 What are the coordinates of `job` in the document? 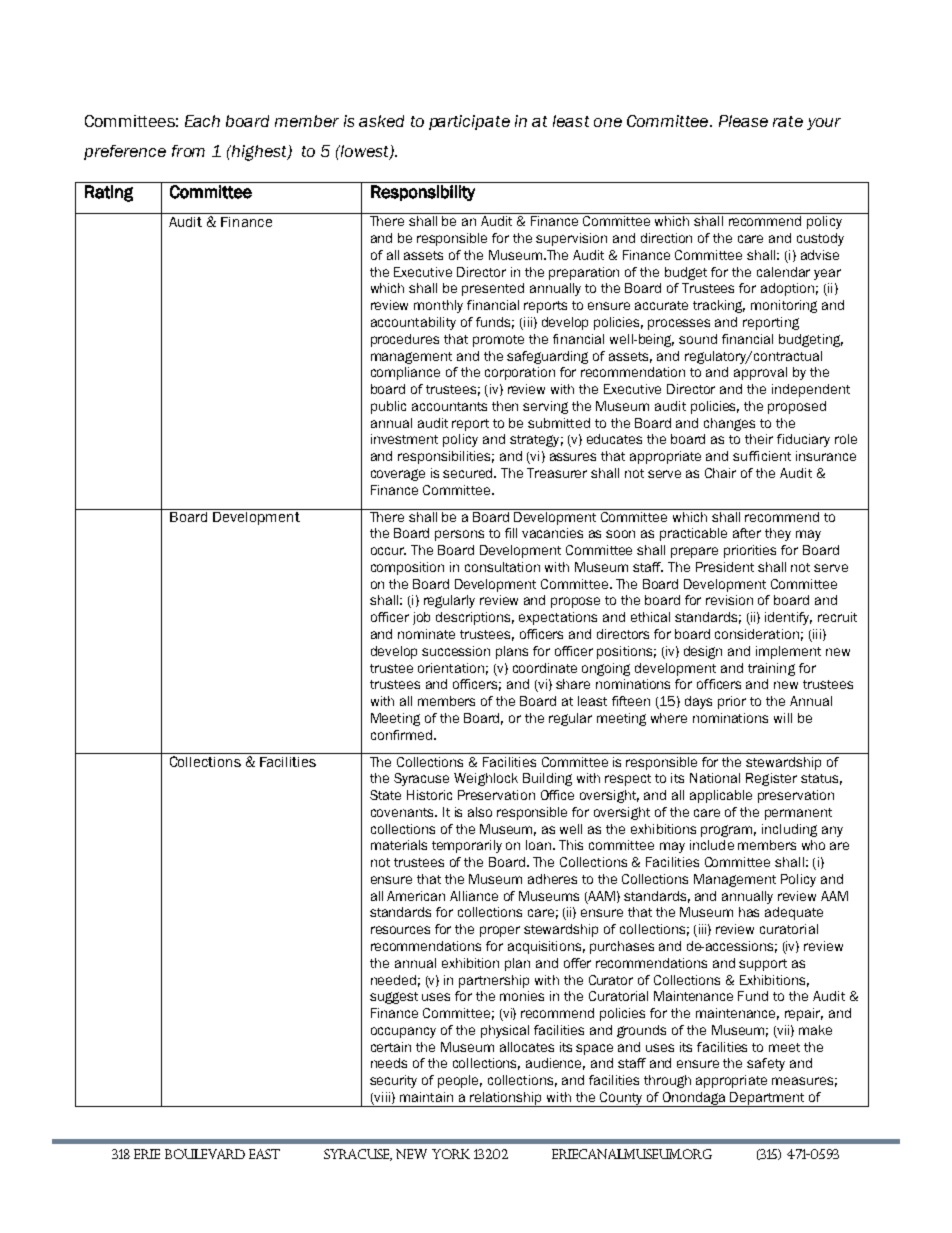 It's located at (421, 618).
